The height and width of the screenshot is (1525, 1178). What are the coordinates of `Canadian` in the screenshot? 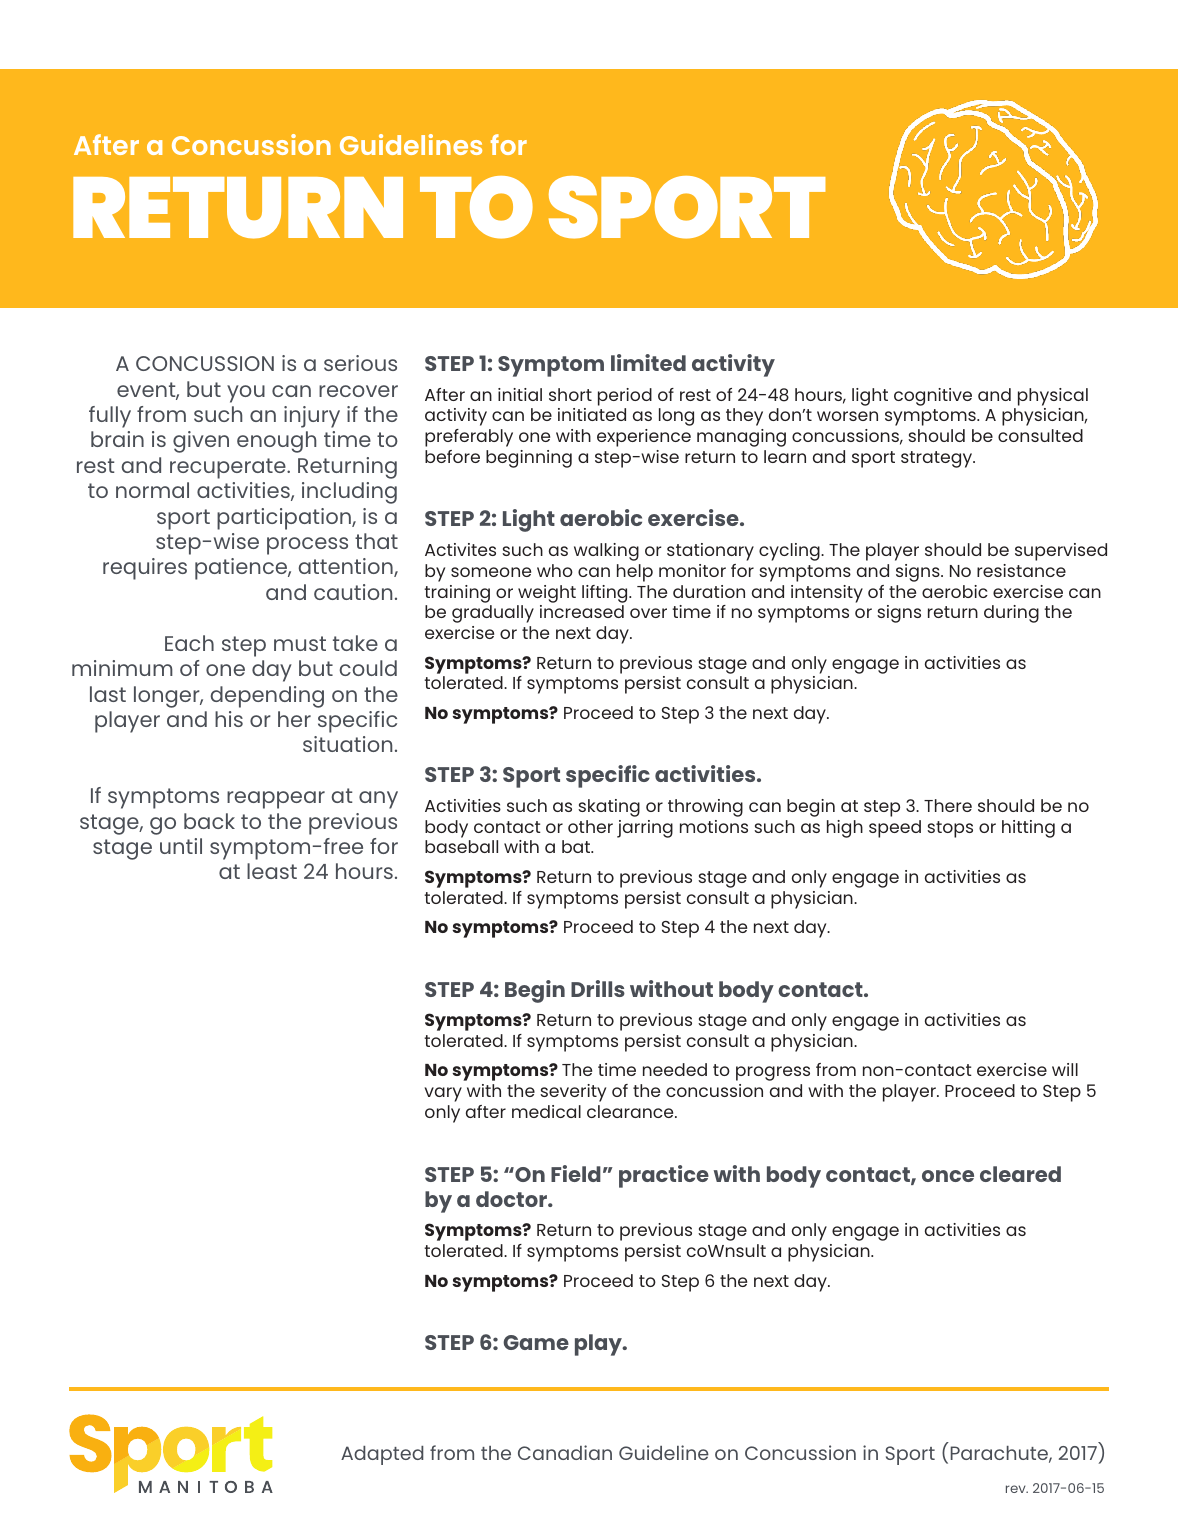 It's located at (565, 1452).
